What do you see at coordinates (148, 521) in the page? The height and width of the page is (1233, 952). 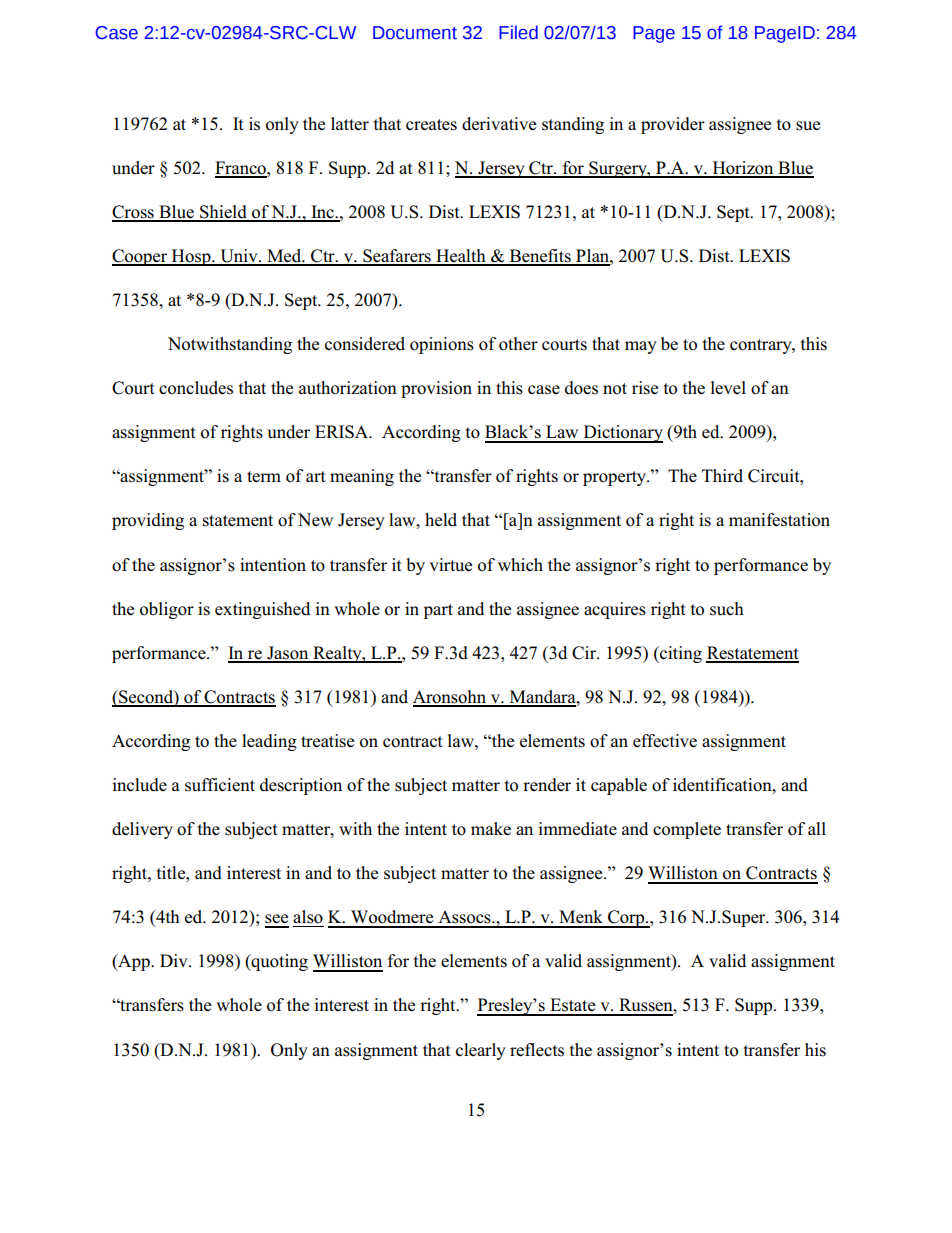 I see `providing` at bounding box center [148, 521].
